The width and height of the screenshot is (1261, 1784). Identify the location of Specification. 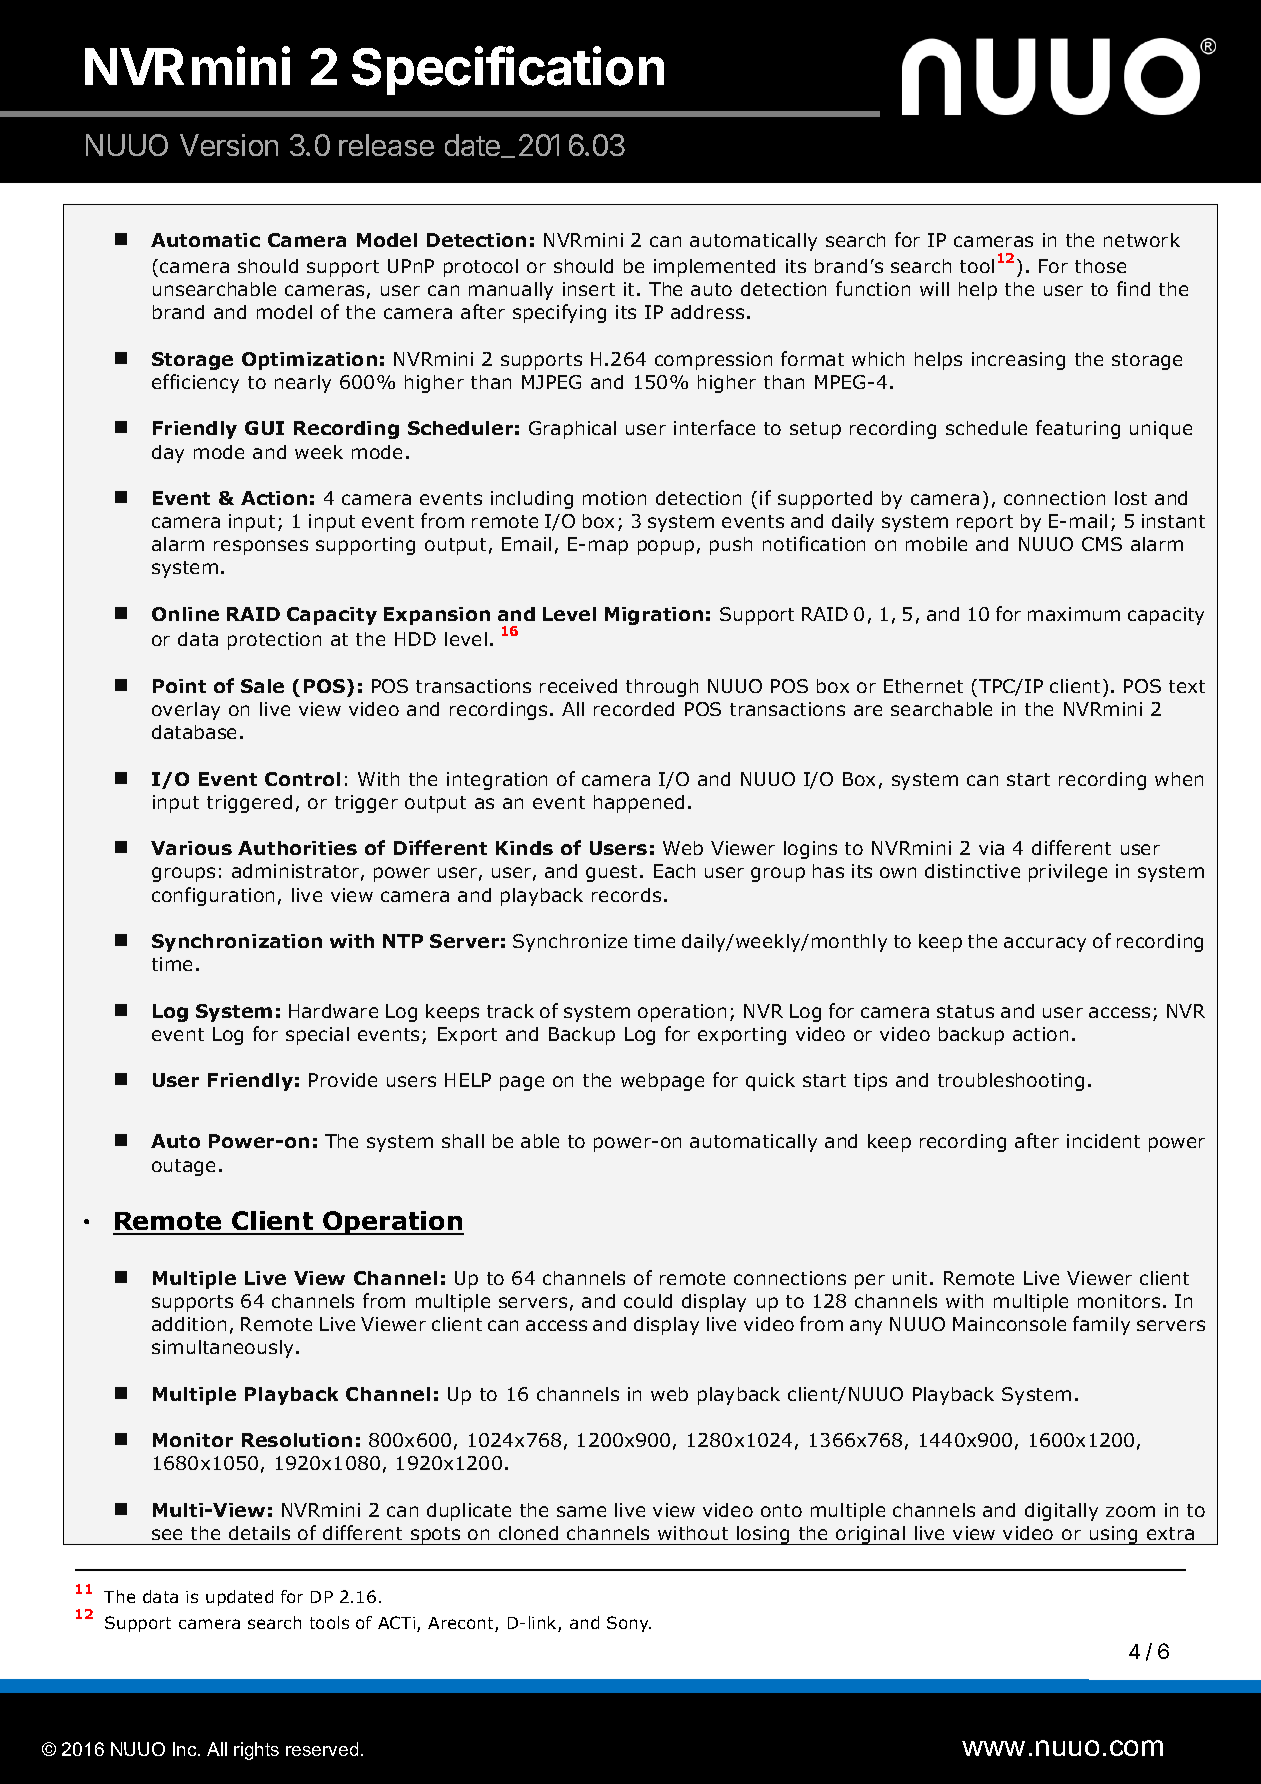
(508, 70).
